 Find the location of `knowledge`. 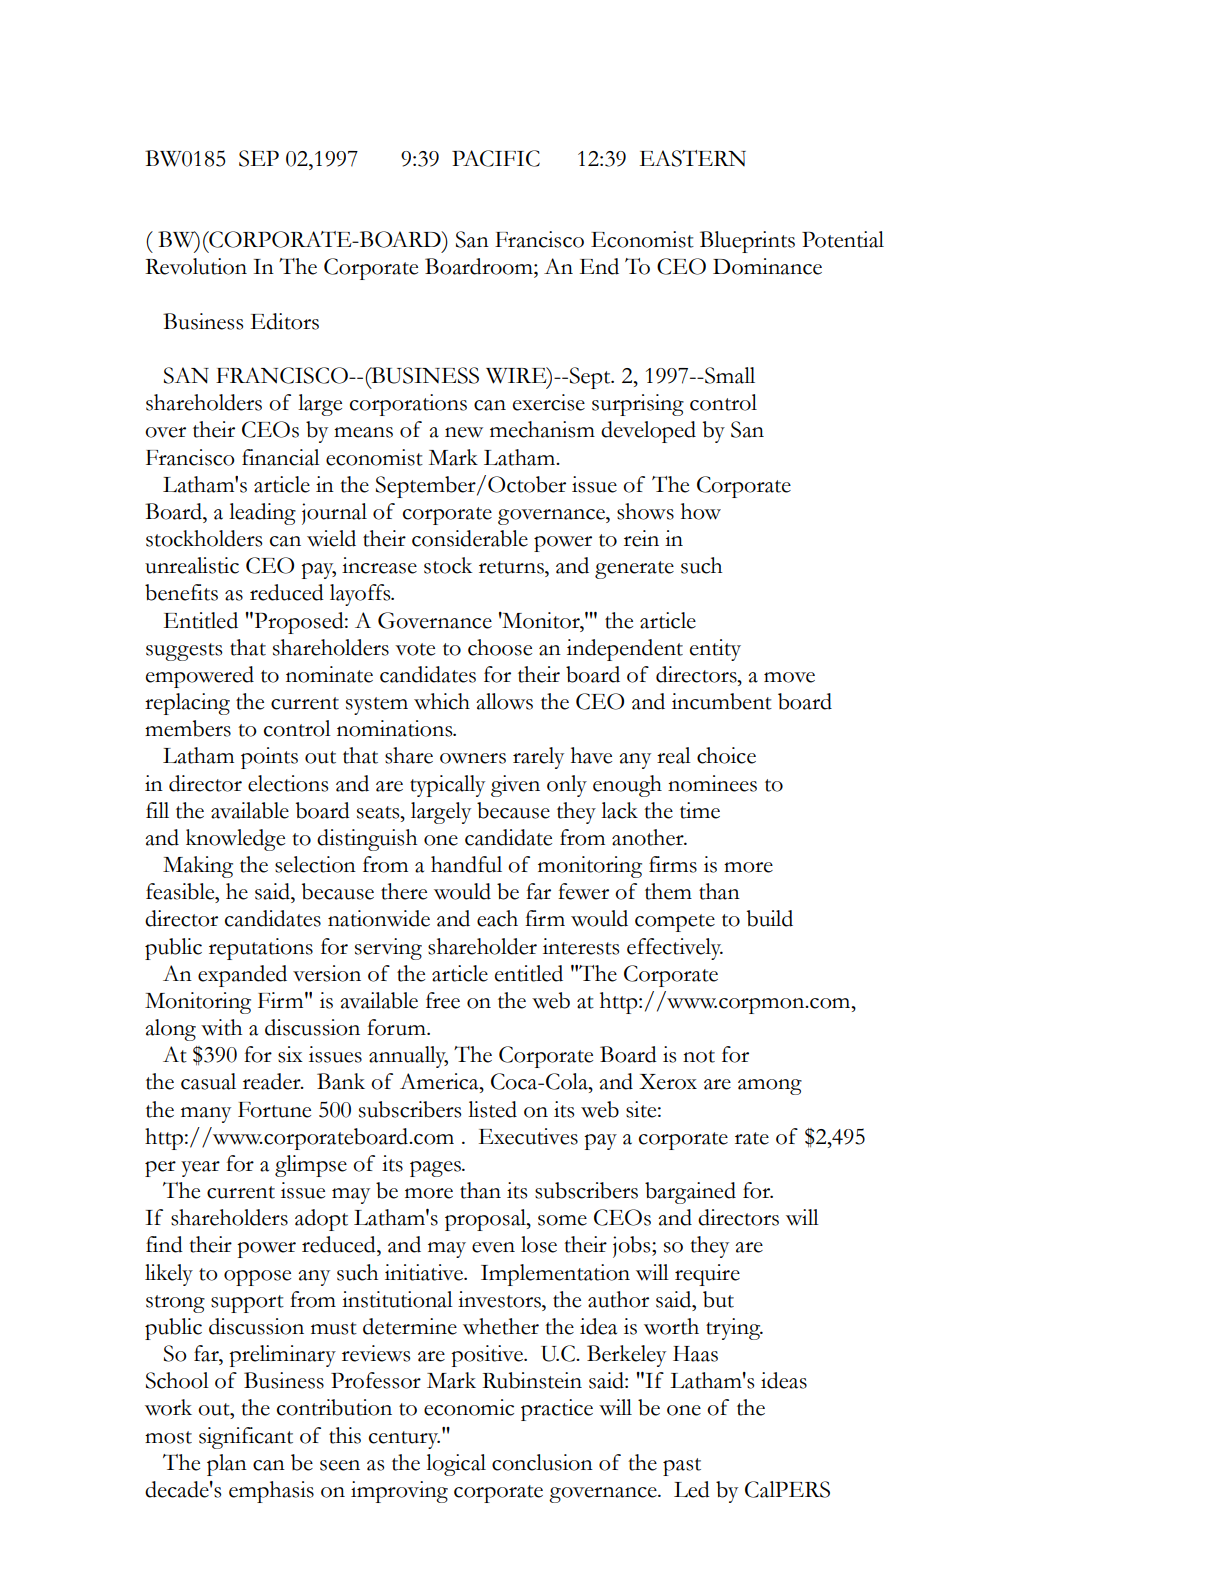

knowledge is located at coordinates (235, 840).
